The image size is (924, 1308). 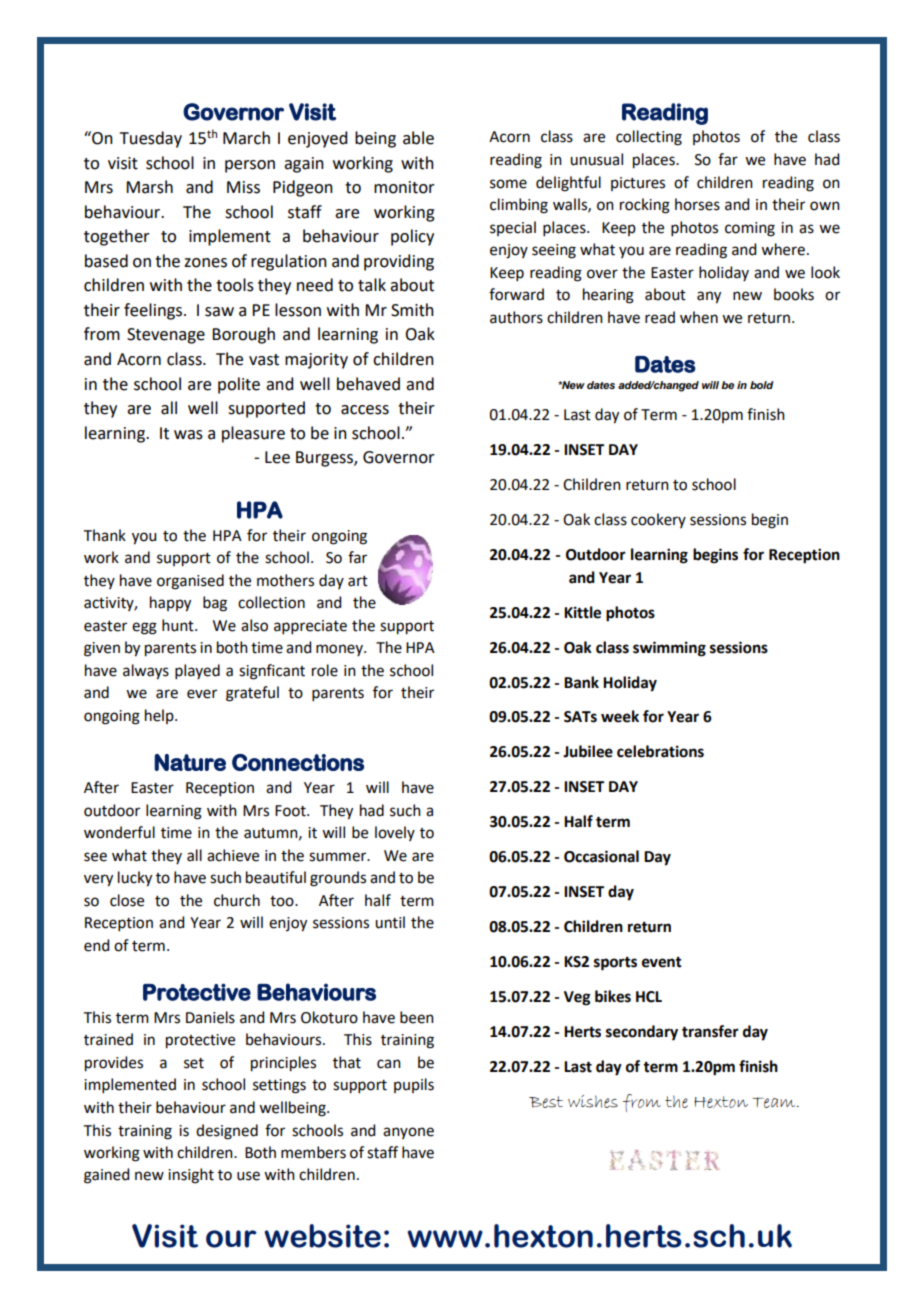 What do you see at coordinates (149, 187) in the document?
I see `Marsh` at bounding box center [149, 187].
